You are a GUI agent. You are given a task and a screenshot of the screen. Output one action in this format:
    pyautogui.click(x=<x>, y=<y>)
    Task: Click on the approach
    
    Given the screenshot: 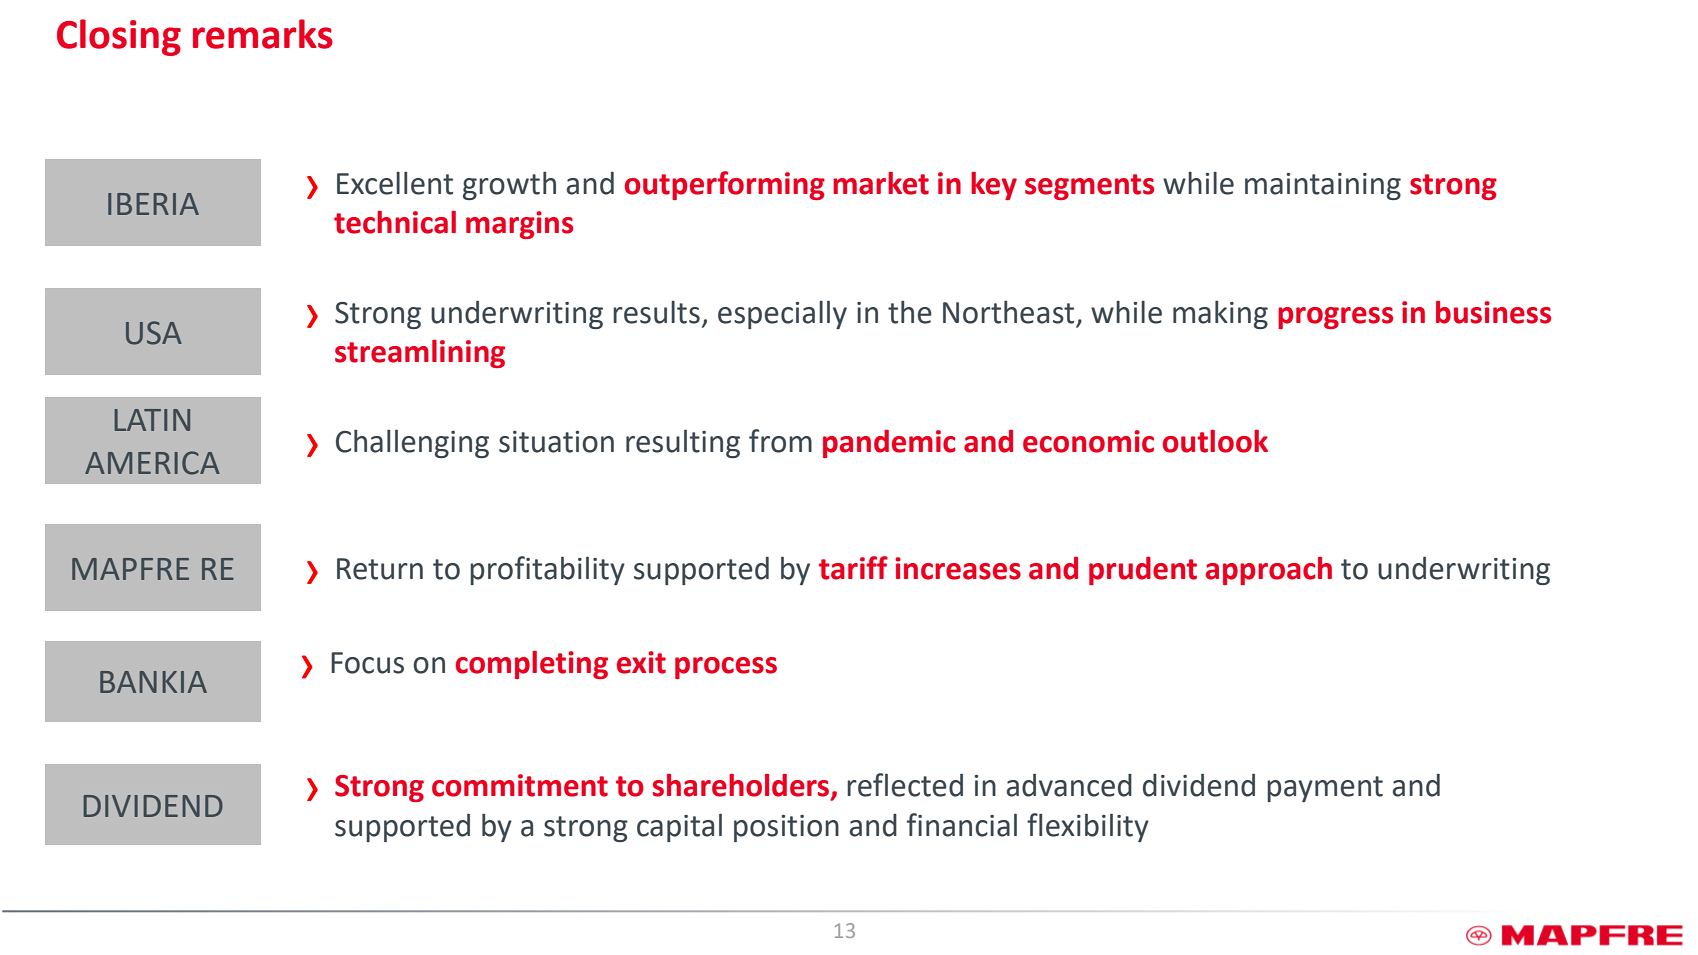 What is the action you would take?
    pyautogui.click(x=1269, y=571)
